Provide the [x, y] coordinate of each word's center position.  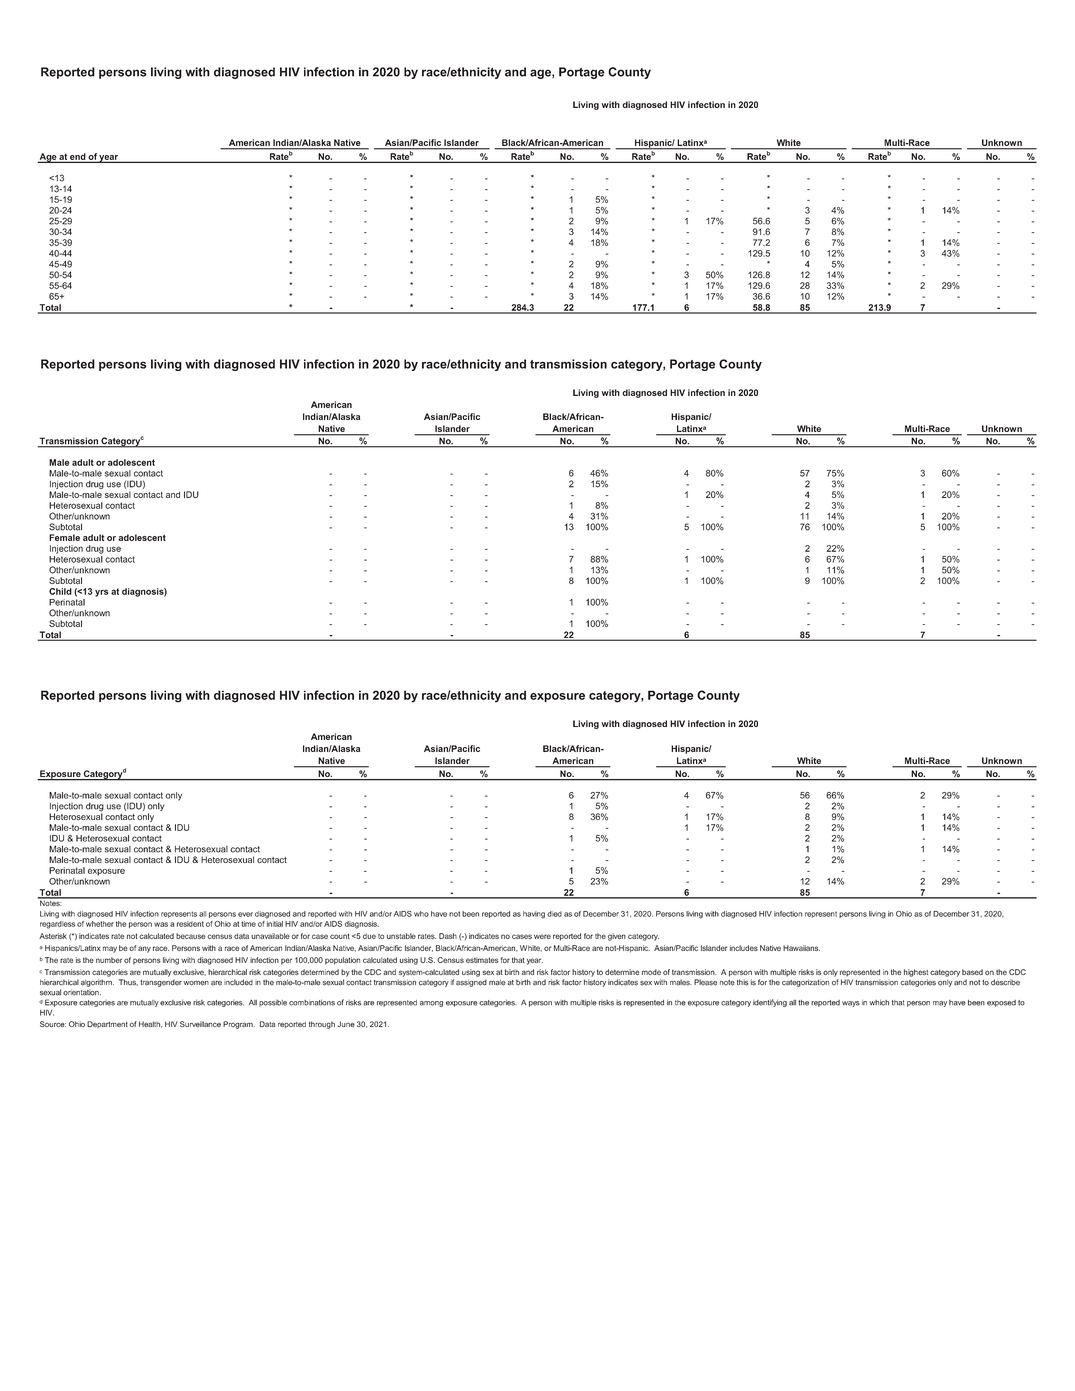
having [534, 915]
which [879, 1002]
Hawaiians [801, 948]
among [431, 1004]
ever [245, 914]
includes [744, 948]
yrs [102, 593]
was [161, 924]
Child [60, 591]
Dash [448, 936]
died [554, 914]
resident [190, 924]
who [421, 914]
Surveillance [200, 1024]
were [542, 936]
